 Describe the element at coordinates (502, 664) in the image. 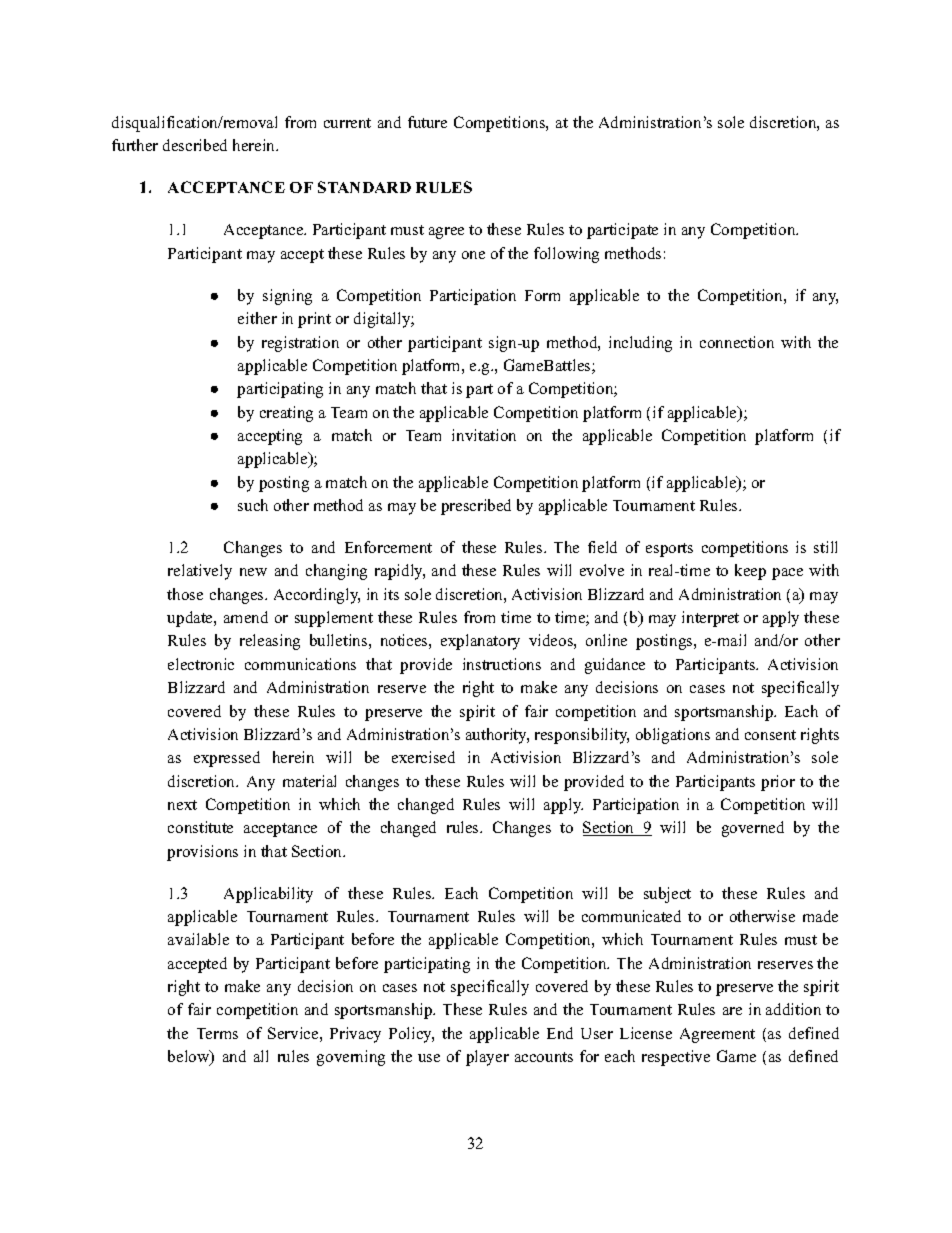

I see `instructions` at that location.
